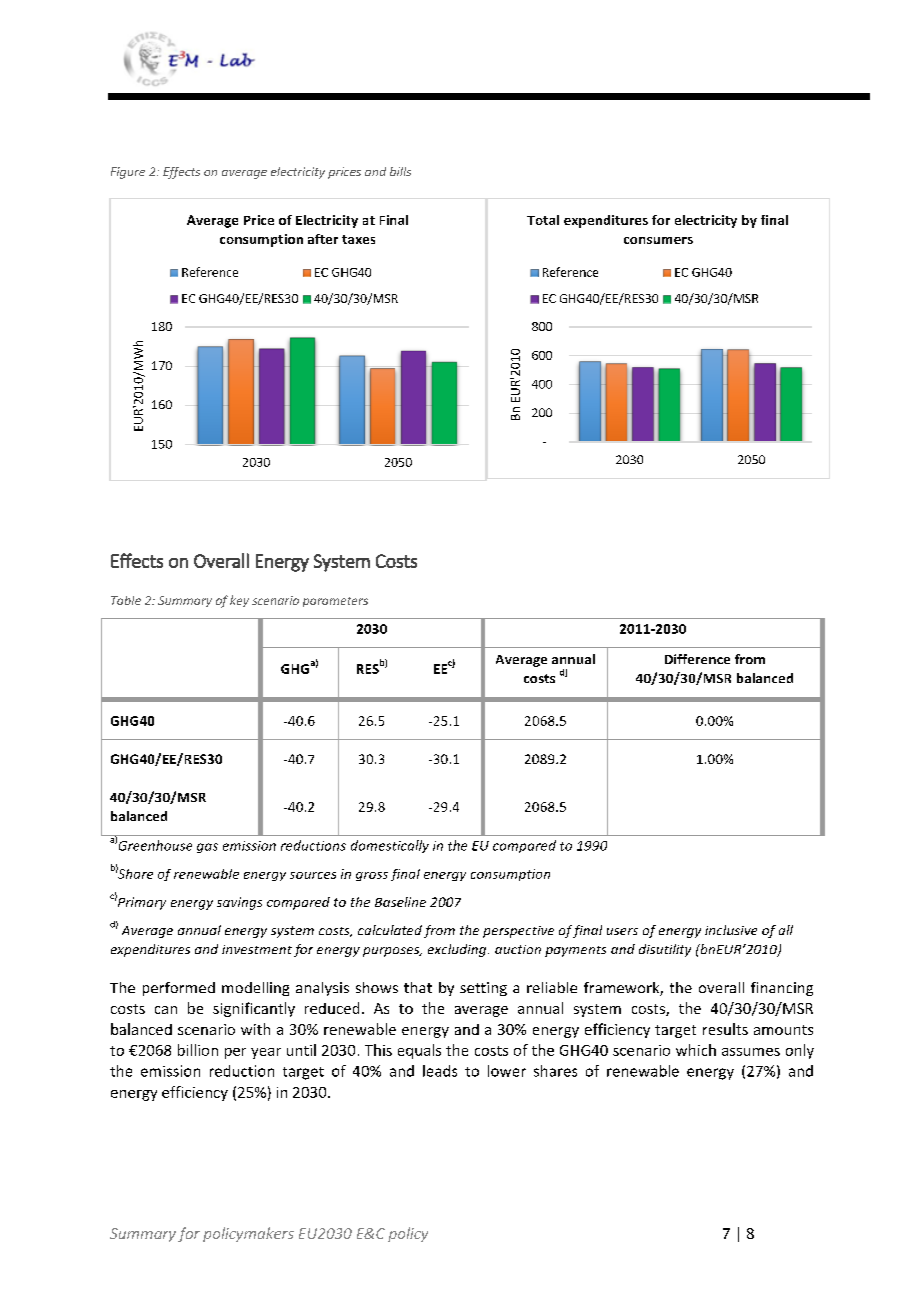  What do you see at coordinates (400, 171) in the screenshot?
I see `bills` at bounding box center [400, 171].
